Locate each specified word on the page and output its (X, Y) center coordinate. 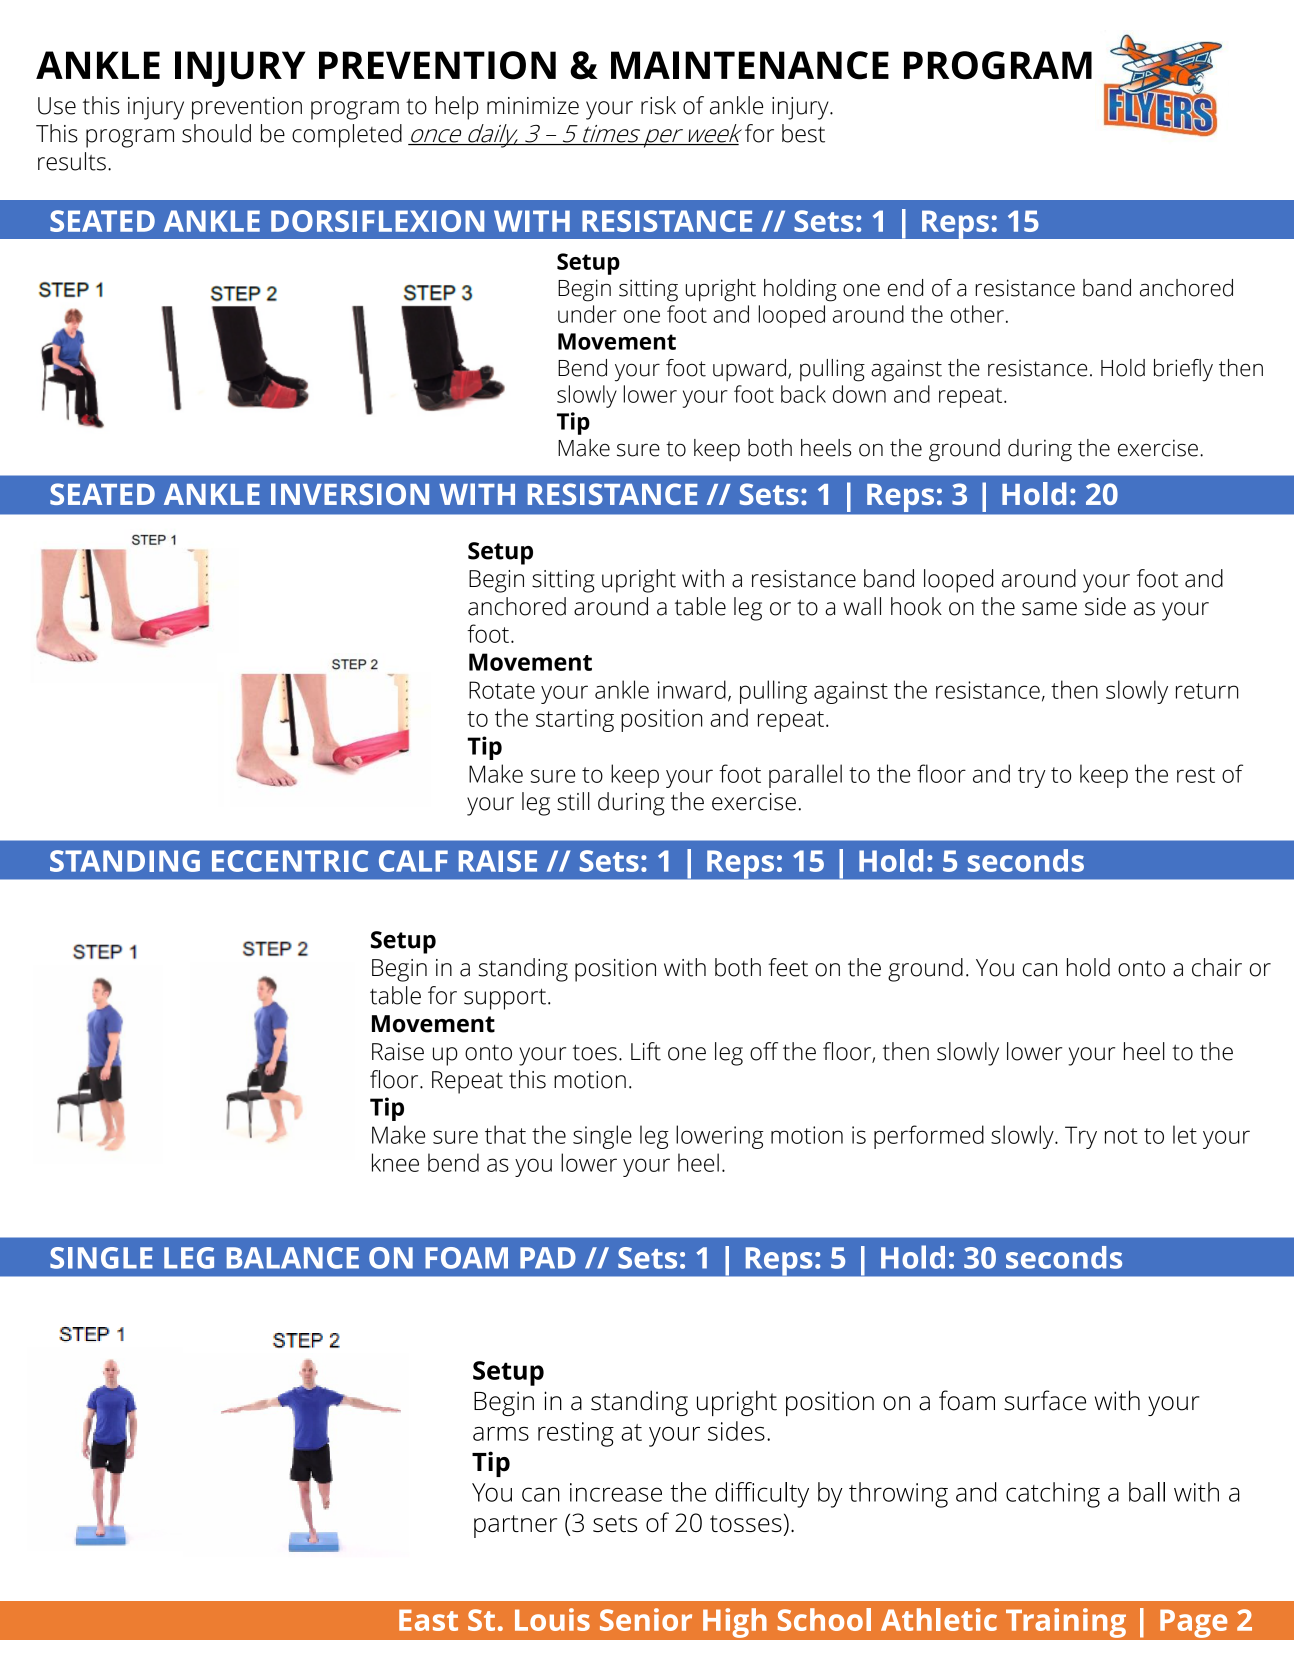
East (428, 1620)
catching (1053, 1495)
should (216, 133)
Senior (646, 1619)
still (573, 801)
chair (1217, 967)
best (803, 133)
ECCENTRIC (290, 861)
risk (658, 105)
